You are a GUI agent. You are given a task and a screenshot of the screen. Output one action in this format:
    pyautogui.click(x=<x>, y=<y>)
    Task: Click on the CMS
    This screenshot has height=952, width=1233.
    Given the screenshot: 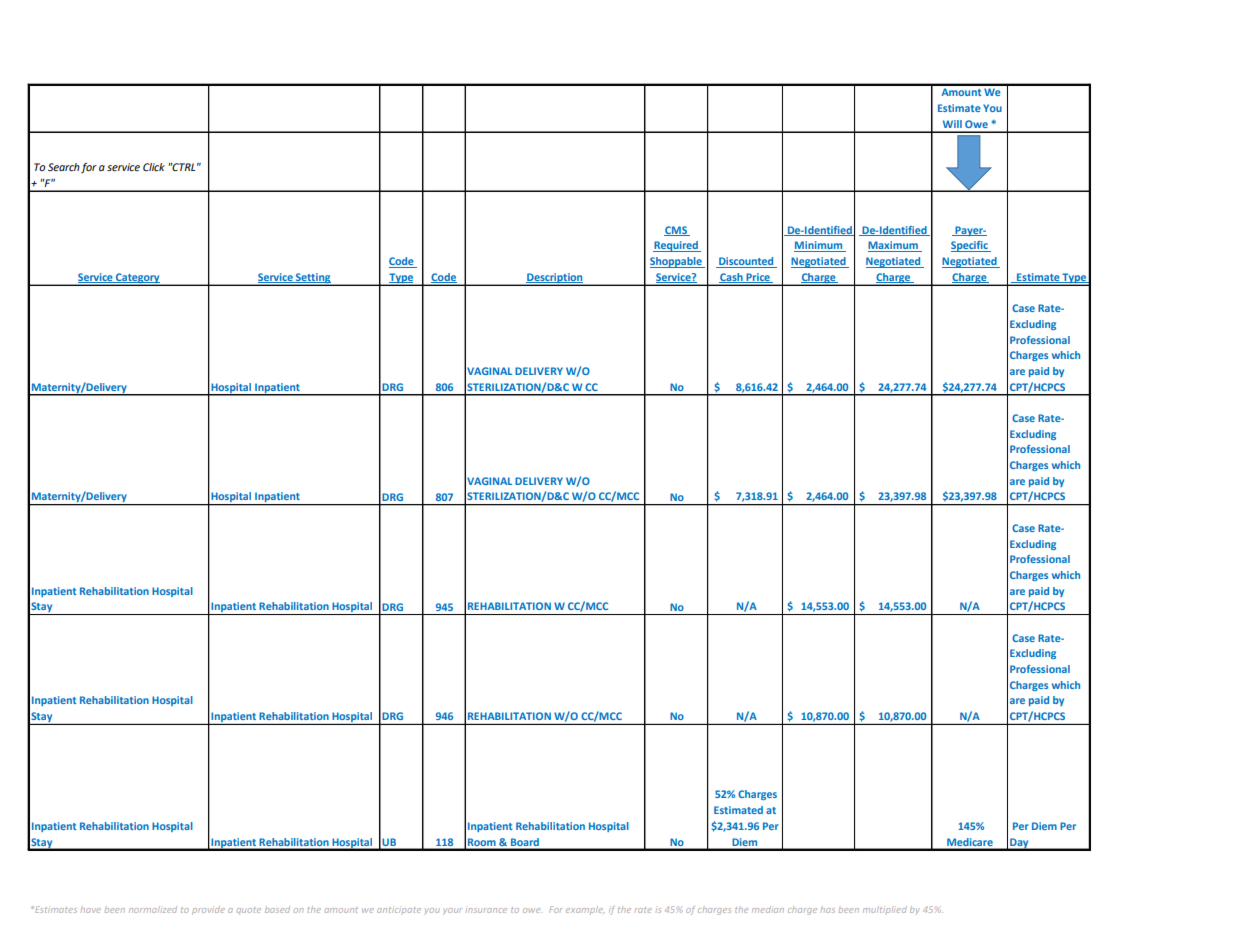 What is the action you would take?
    pyautogui.click(x=676, y=231)
